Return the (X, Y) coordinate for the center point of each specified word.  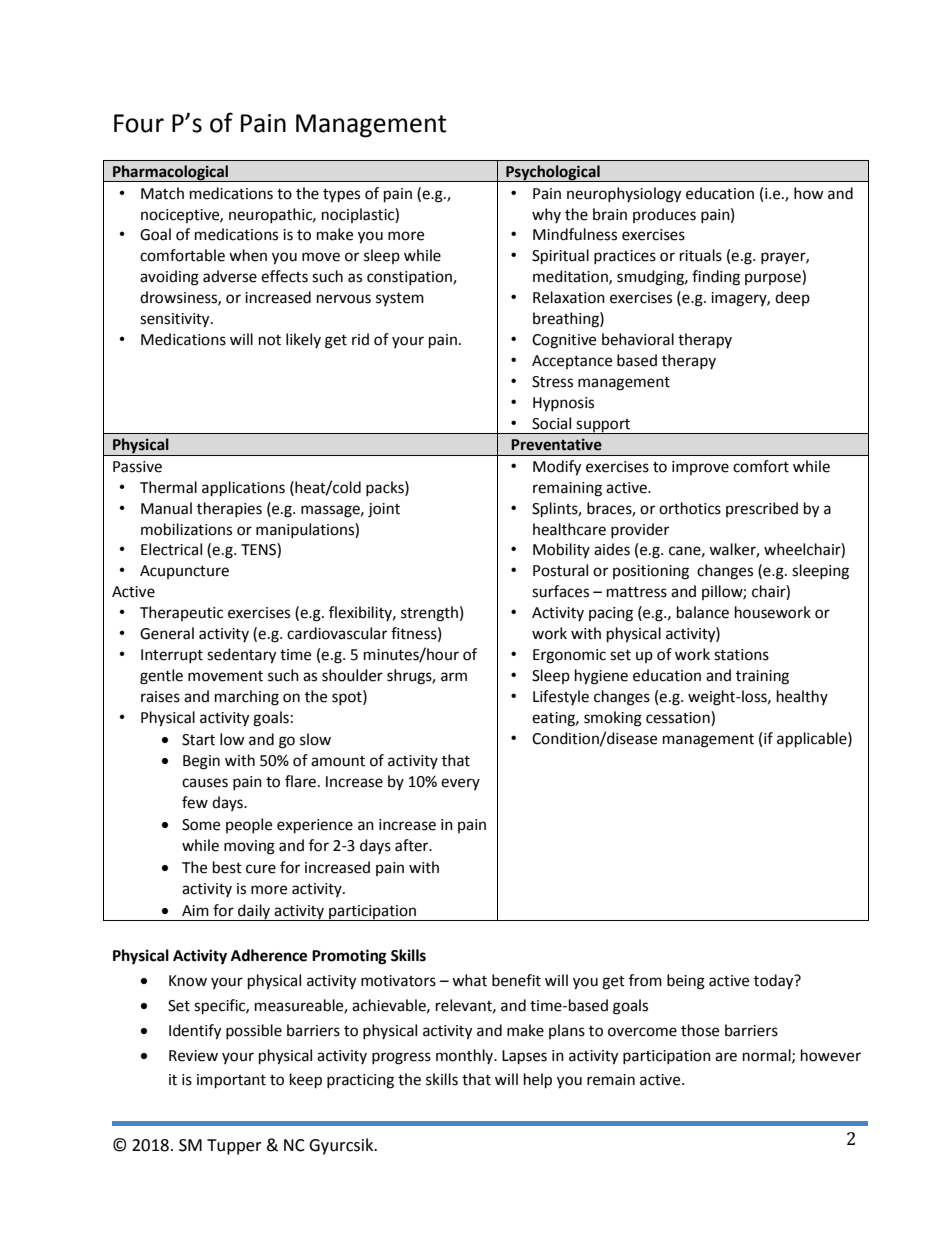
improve (700, 468)
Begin (201, 762)
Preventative (556, 444)
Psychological (553, 173)
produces (664, 215)
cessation (679, 717)
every (460, 784)
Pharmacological (171, 173)
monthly (466, 1056)
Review (193, 1056)
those (700, 1030)
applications (243, 489)
